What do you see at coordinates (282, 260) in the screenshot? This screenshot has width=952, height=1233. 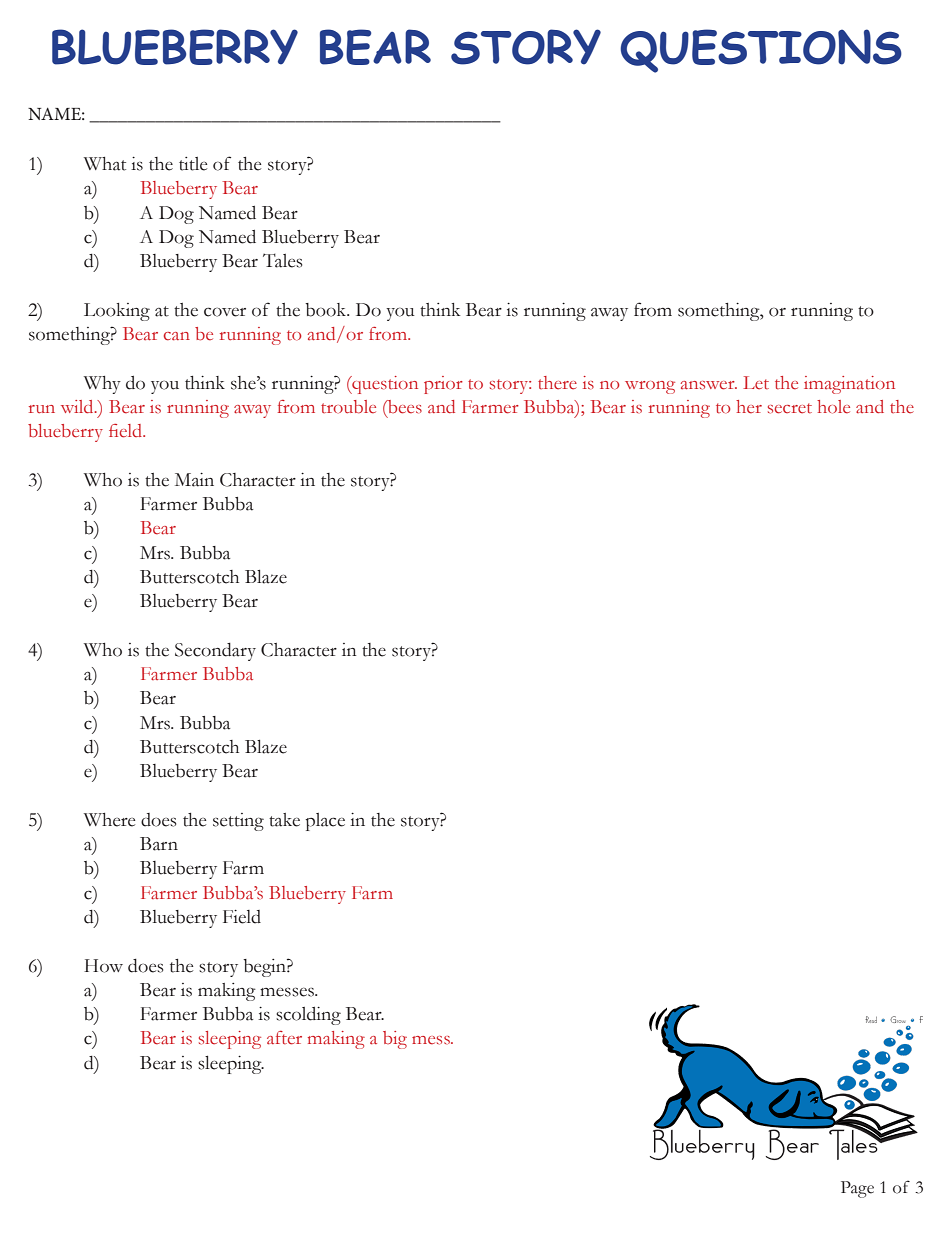 I see `Tales` at bounding box center [282, 260].
